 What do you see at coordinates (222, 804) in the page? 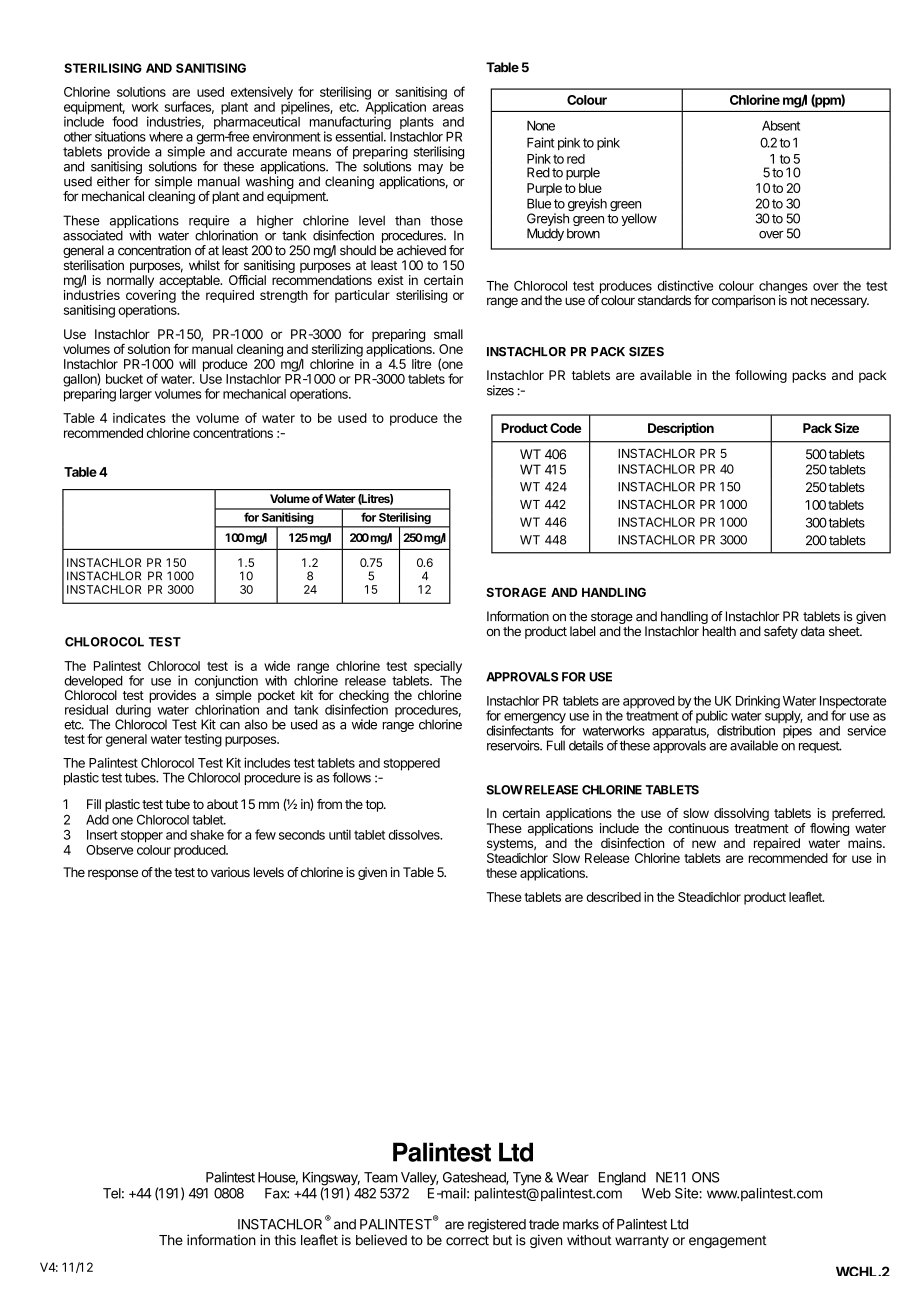
I see `about` at bounding box center [222, 804].
